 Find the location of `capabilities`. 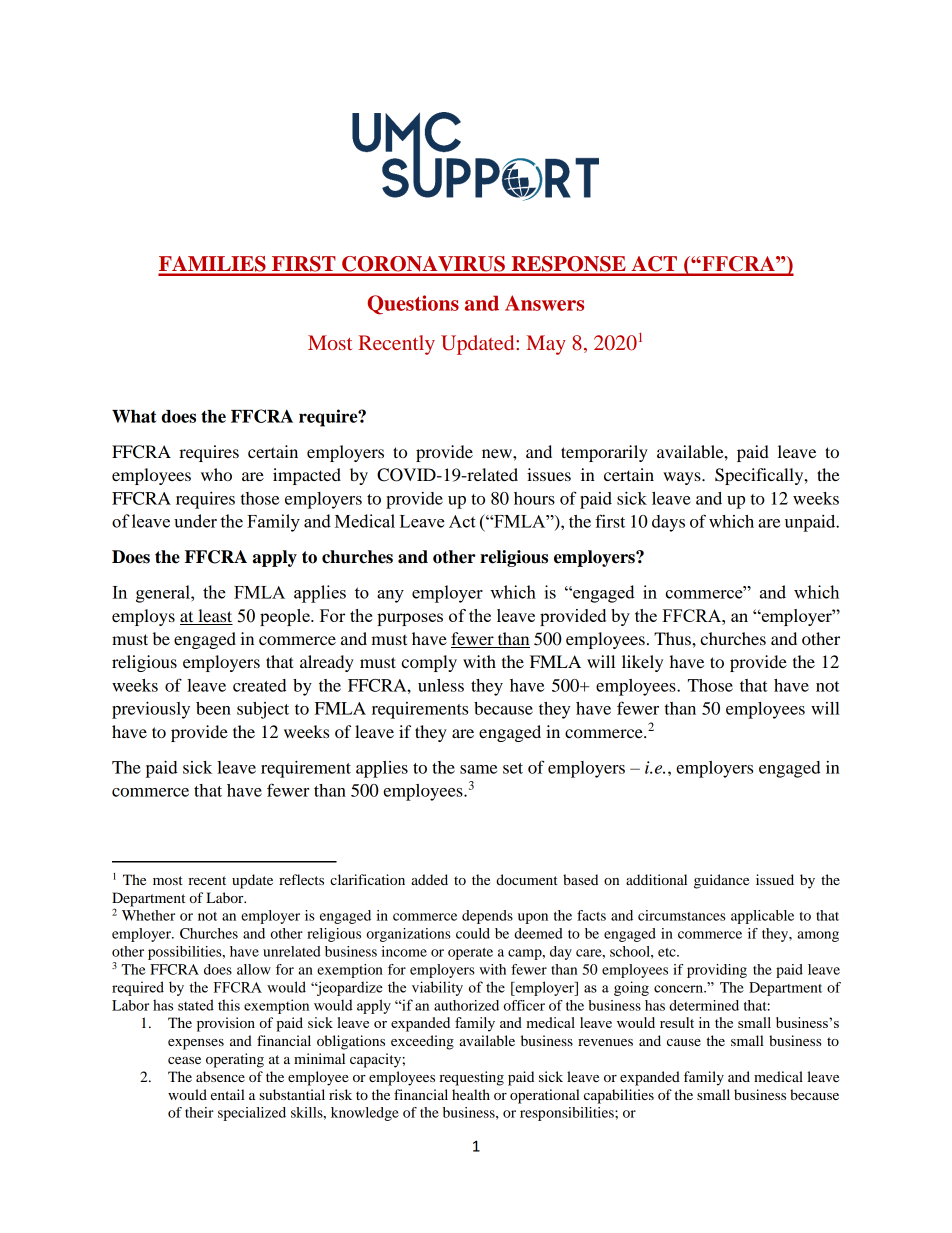

capabilities is located at coordinates (619, 1096).
